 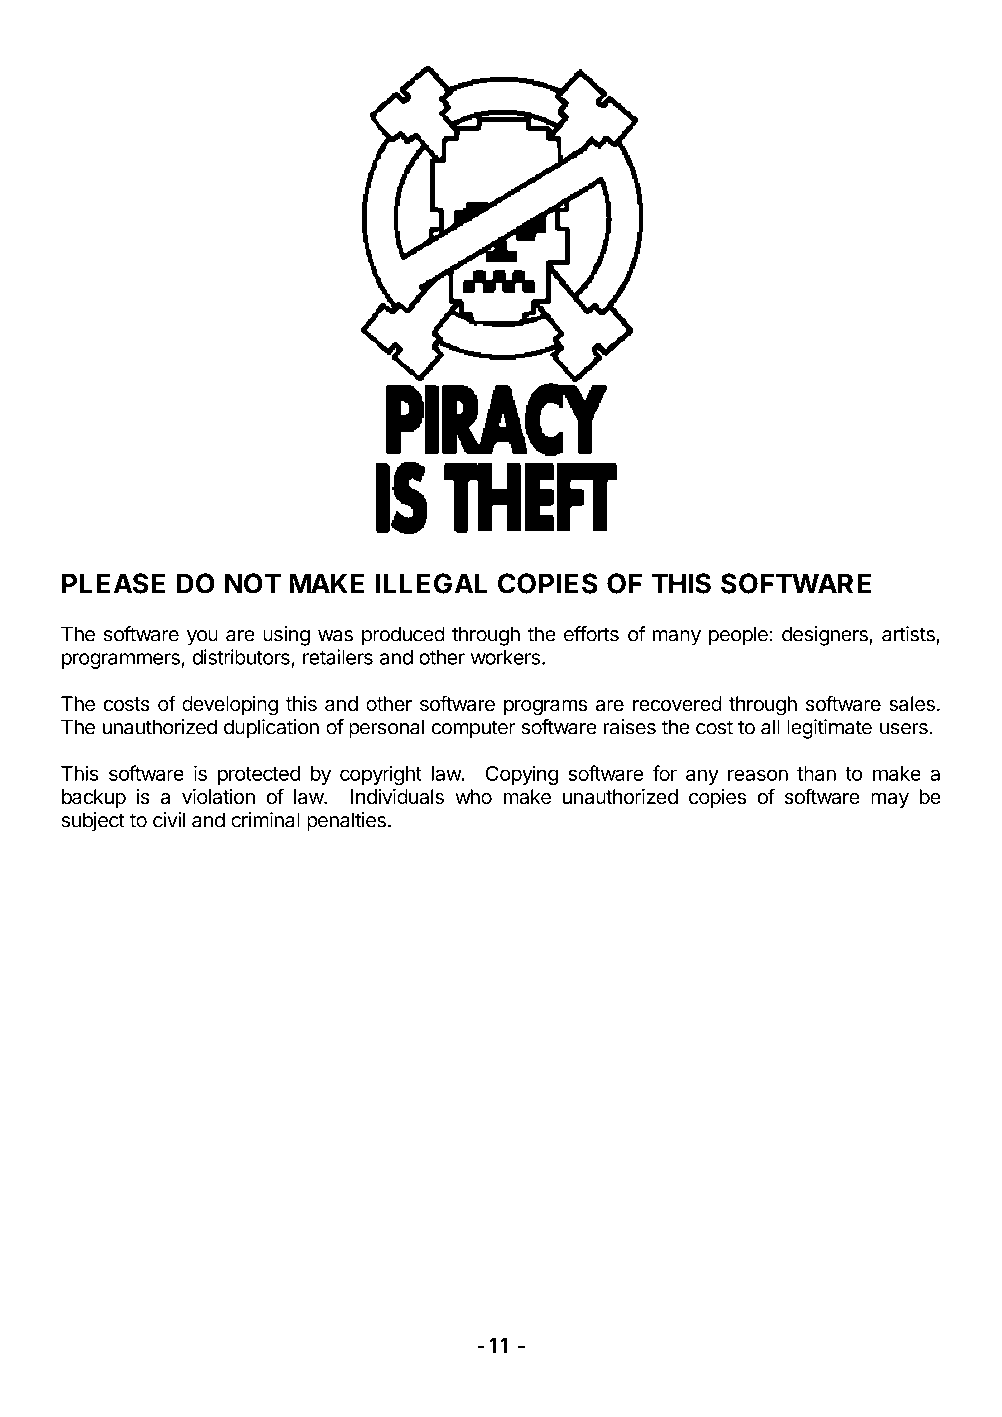 What do you see at coordinates (253, 583) in the screenshot?
I see `NOT` at bounding box center [253, 583].
